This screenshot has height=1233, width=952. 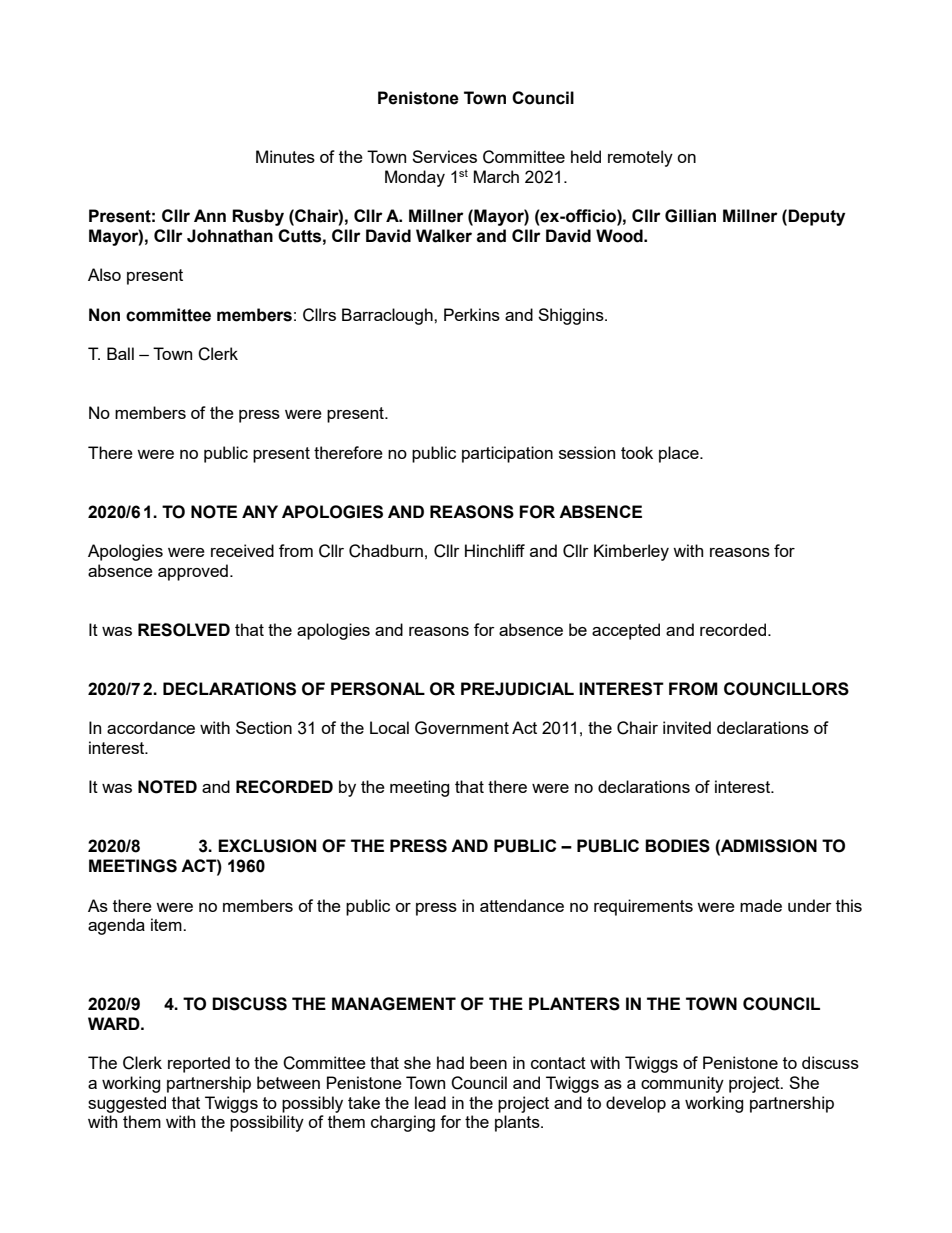 I want to click on accepted, so click(x=626, y=631).
